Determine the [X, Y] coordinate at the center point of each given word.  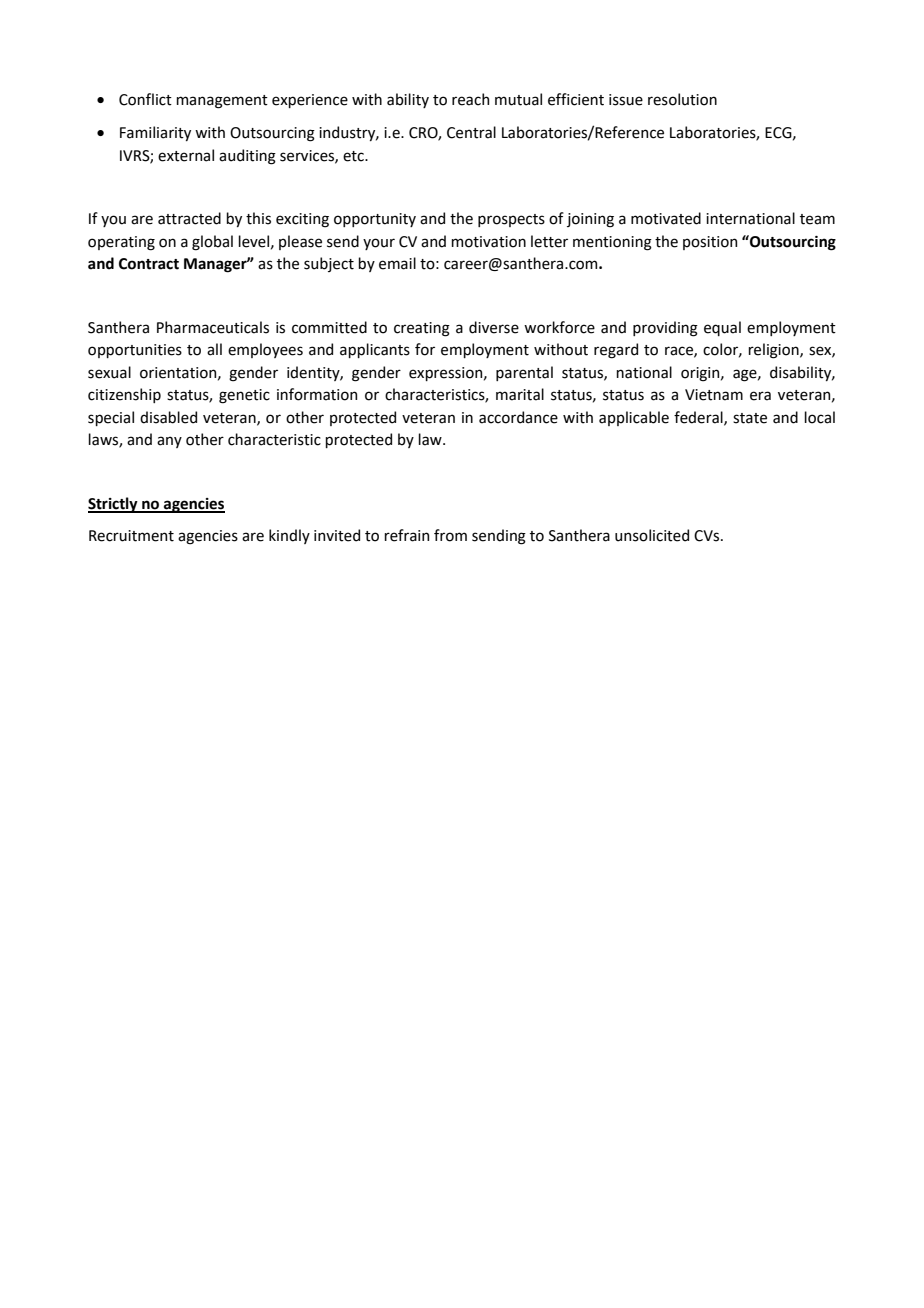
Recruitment [131, 536]
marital [520, 394]
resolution [682, 99]
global [212, 243]
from [450, 535]
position [710, 243]
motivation [488, 242]
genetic [244, 396]
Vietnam [714, 395]
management [222, 102]
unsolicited [652, 535]
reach [470, 99]
